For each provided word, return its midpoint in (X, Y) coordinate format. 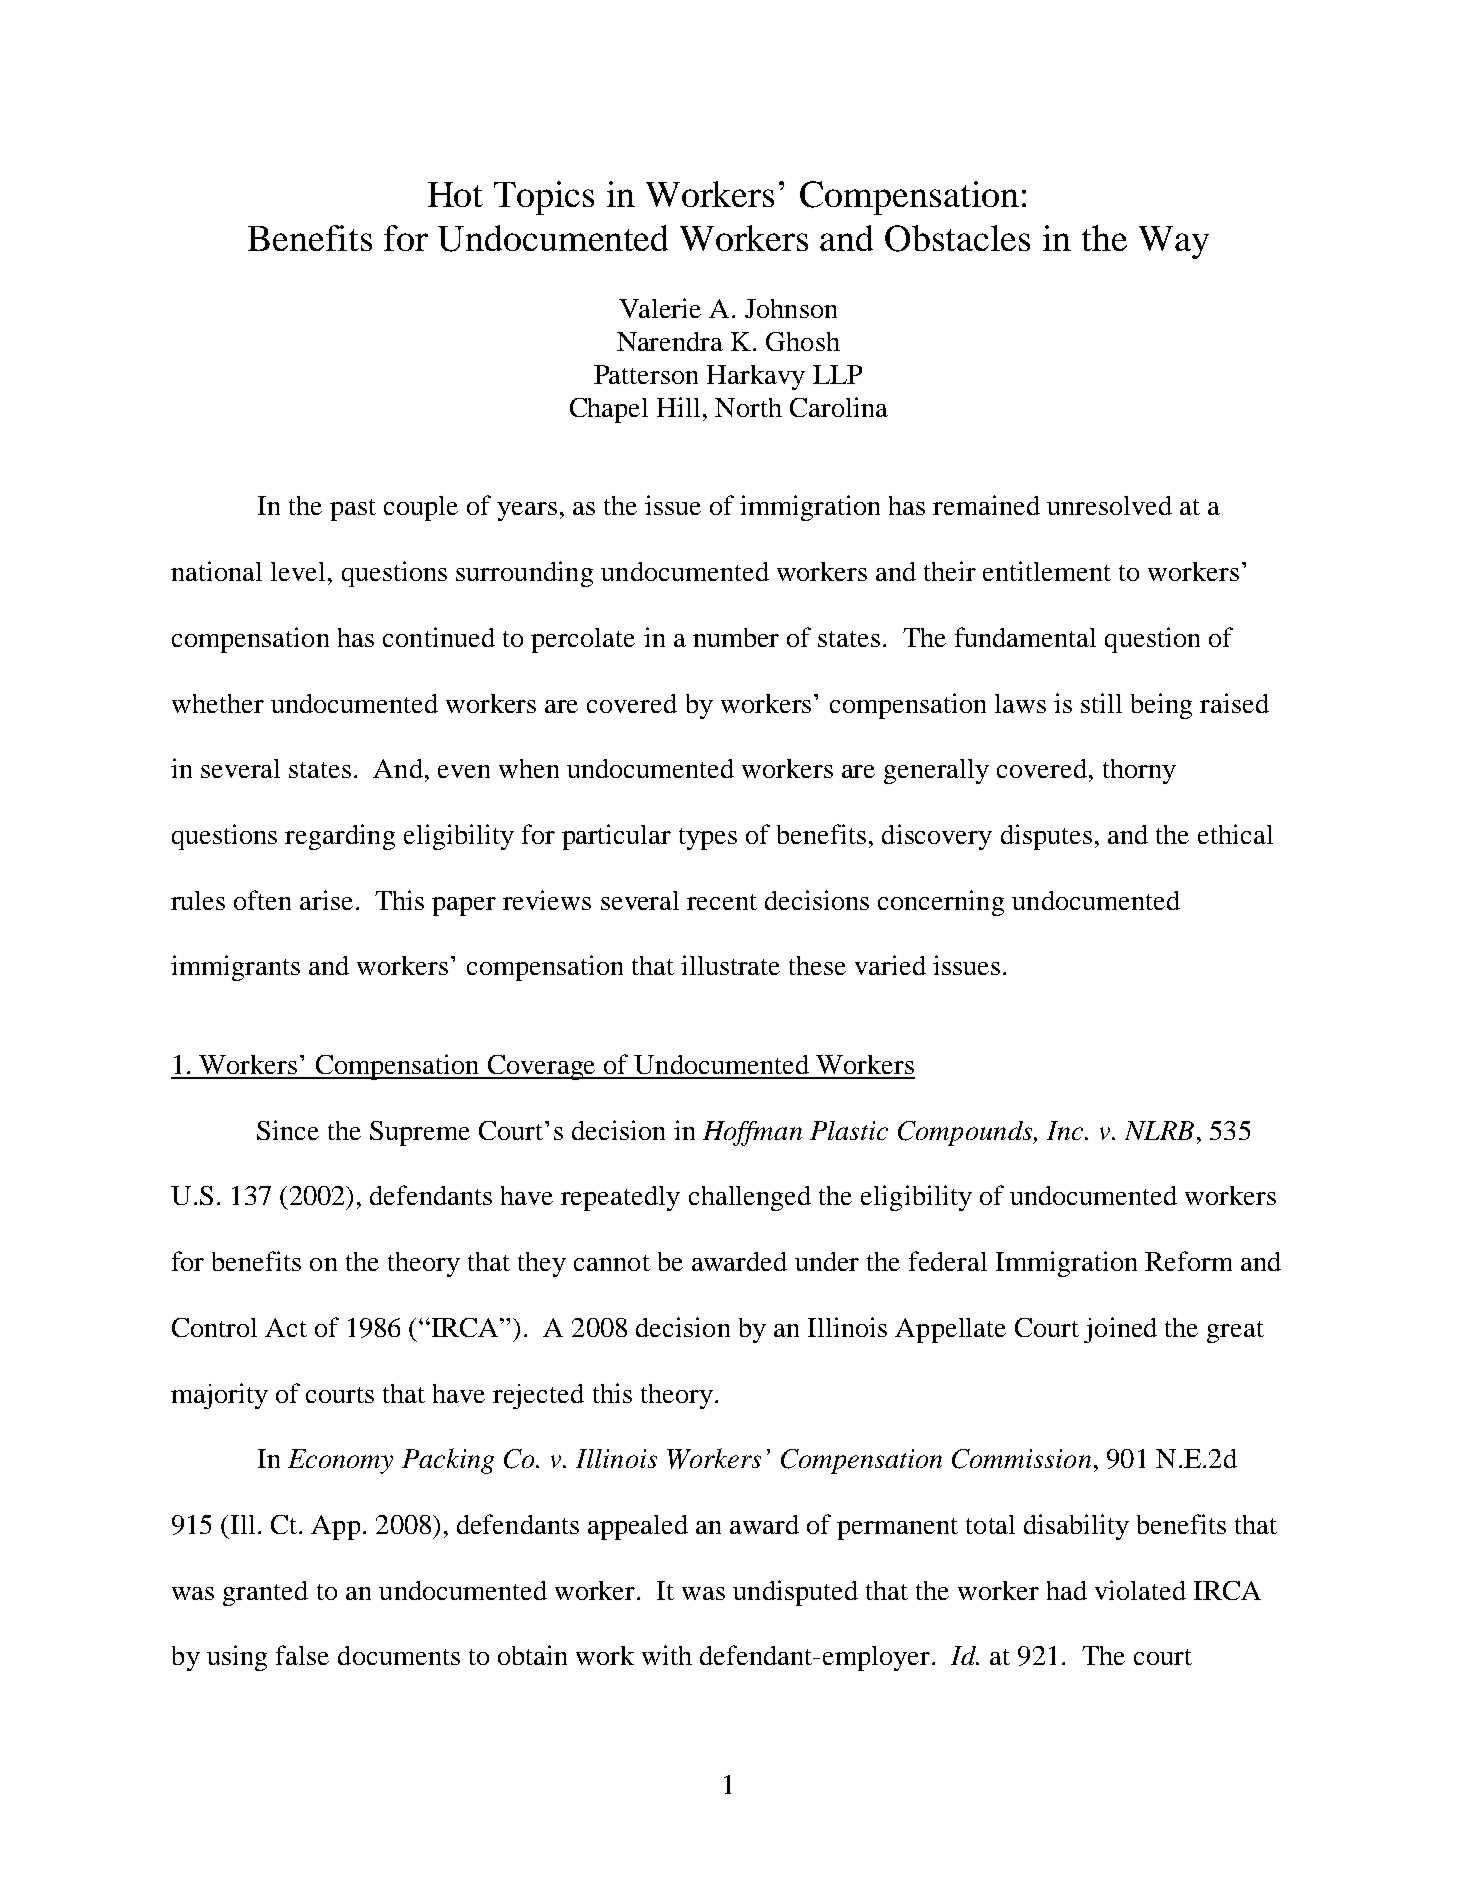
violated (1140, 1590)
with (667, 1655)
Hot (455, 194)
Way (1174, 242)
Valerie (660, 308)
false (302, 1655)
